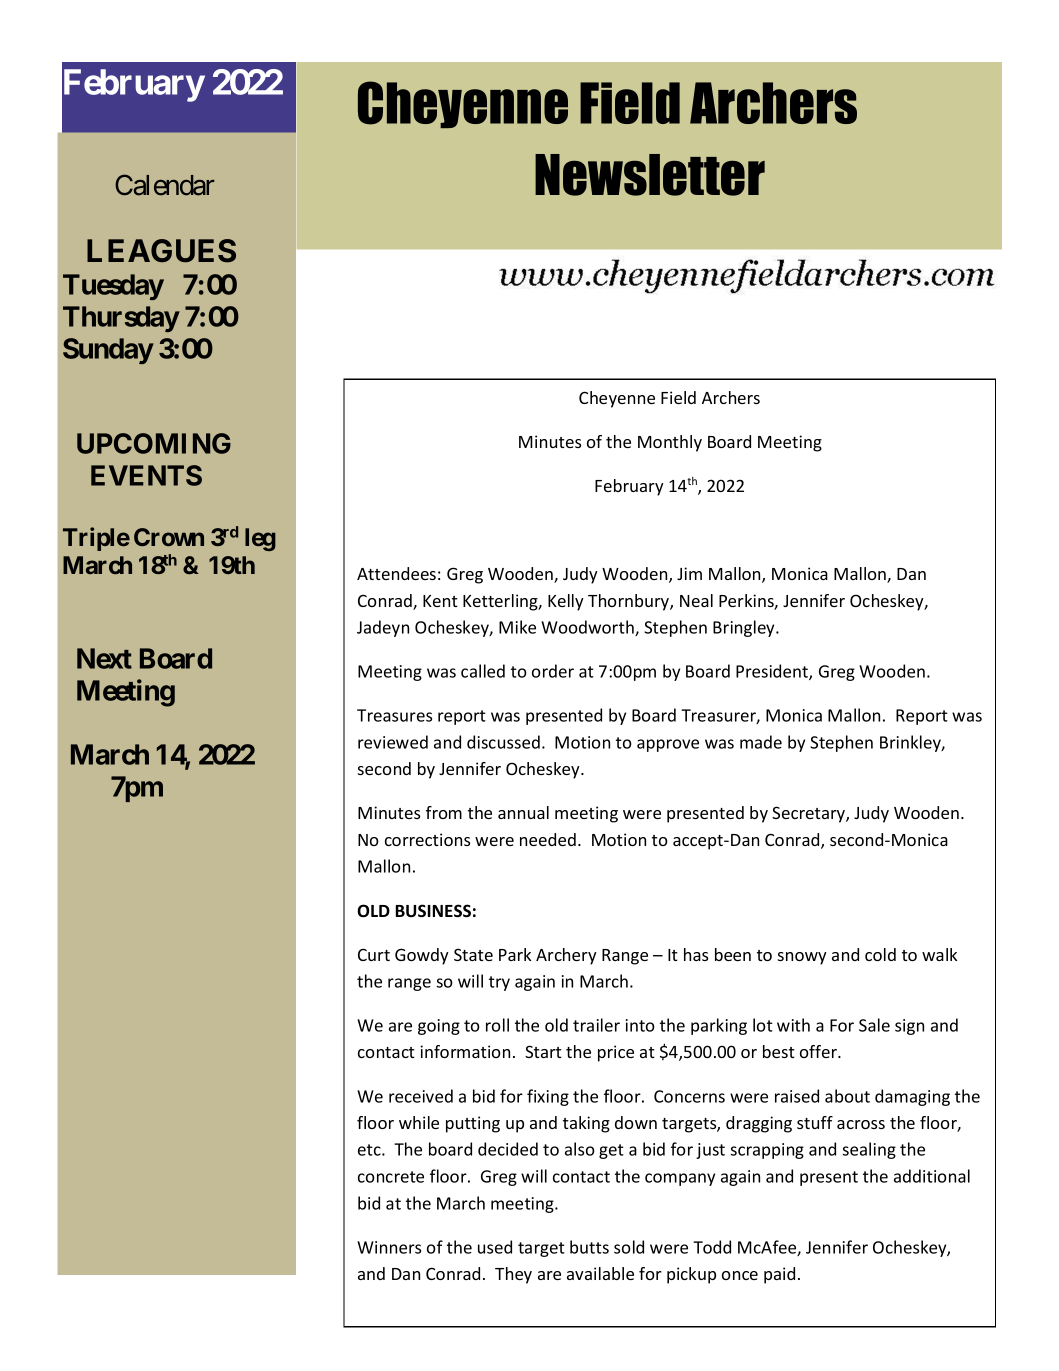 This screenshot has width=1059, height=1371. I want to click on discussed, so click(503, 742).
